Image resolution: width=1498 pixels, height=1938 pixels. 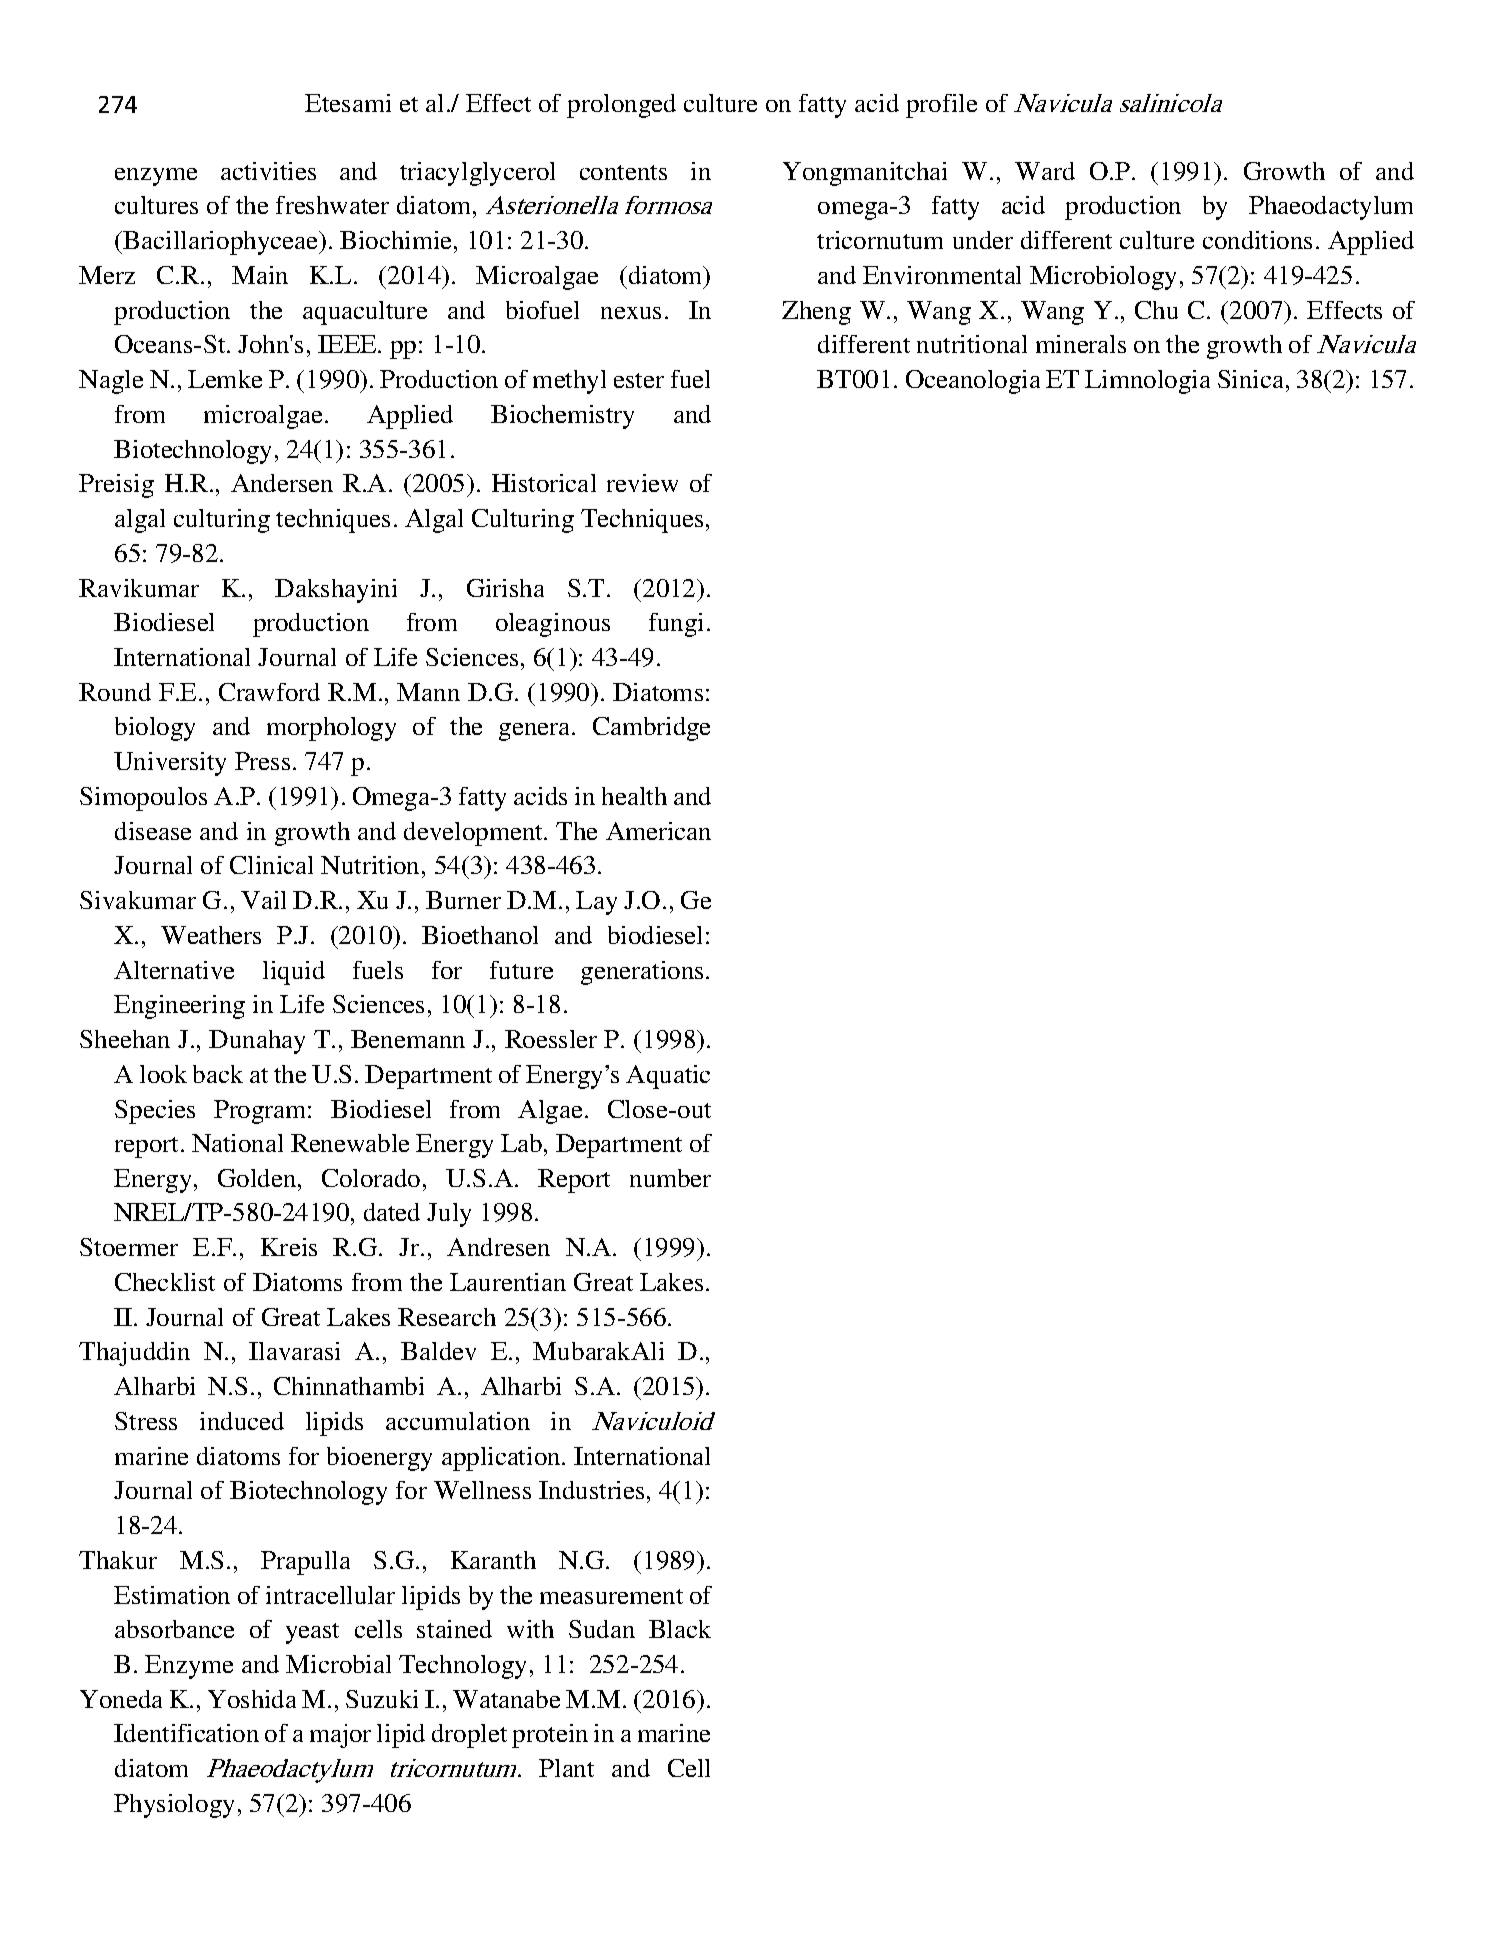 What do you see at coordinates (651, 729) in the page?
I see `Cambridge` at bounding box center [651, 729].
